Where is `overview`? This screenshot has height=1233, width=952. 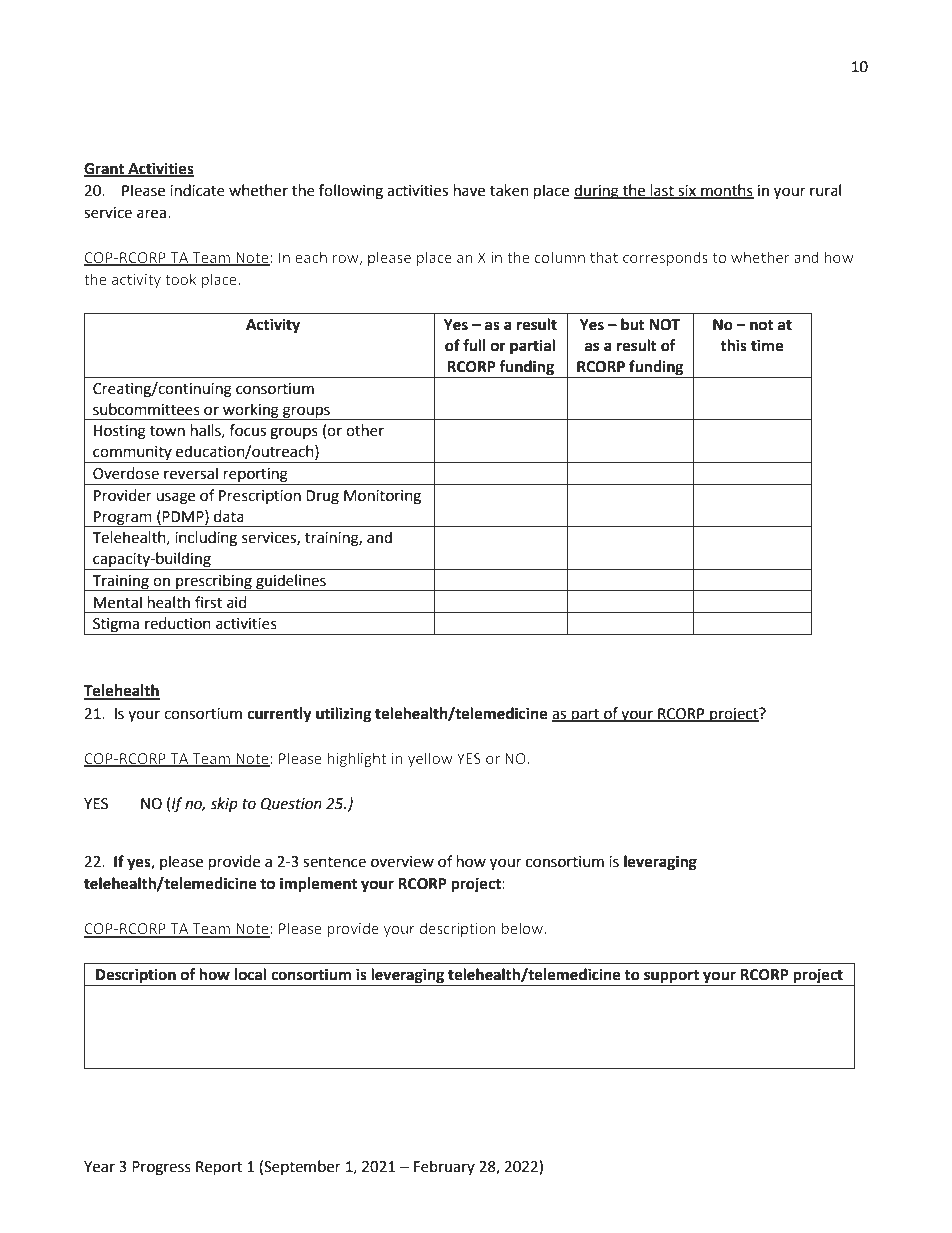 overview is located at coordinates (402, 862).
